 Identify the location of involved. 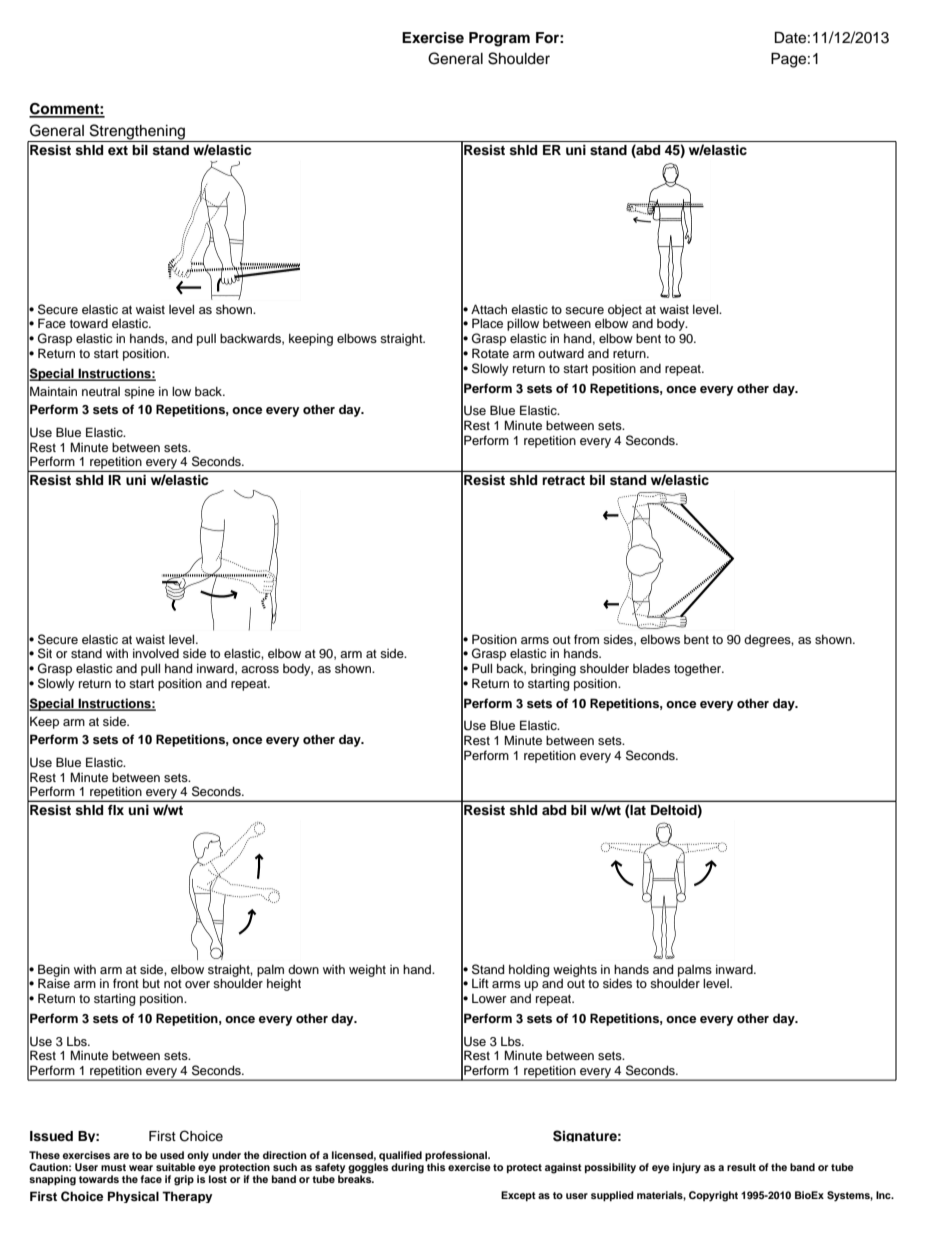
(156, 653).
